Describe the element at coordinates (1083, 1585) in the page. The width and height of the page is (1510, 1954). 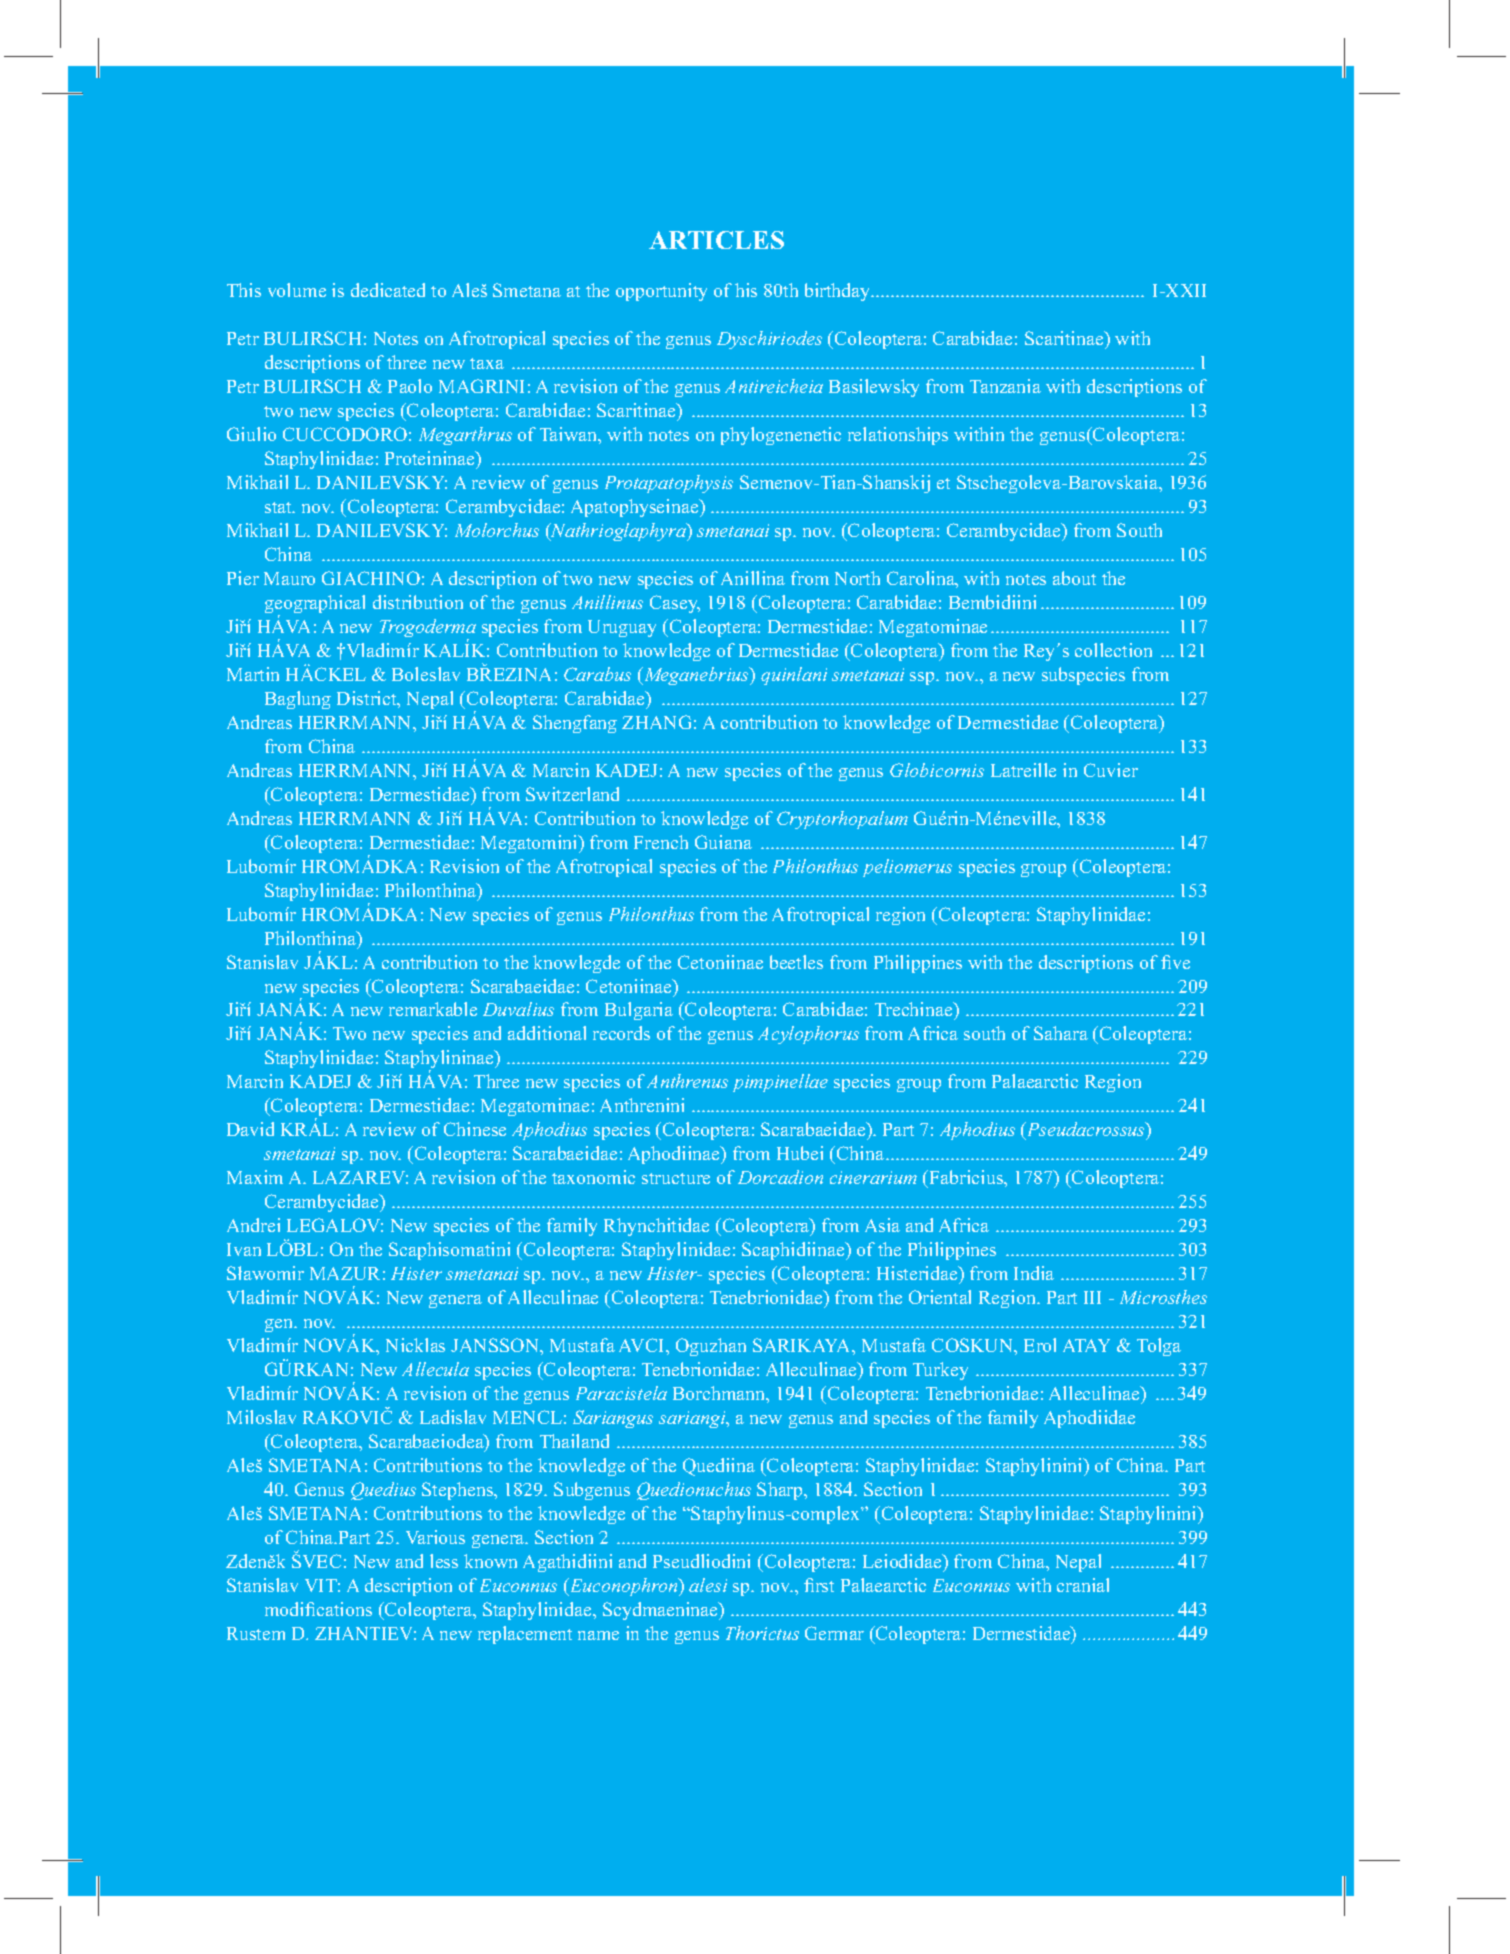
I see `cranial` at that location.
